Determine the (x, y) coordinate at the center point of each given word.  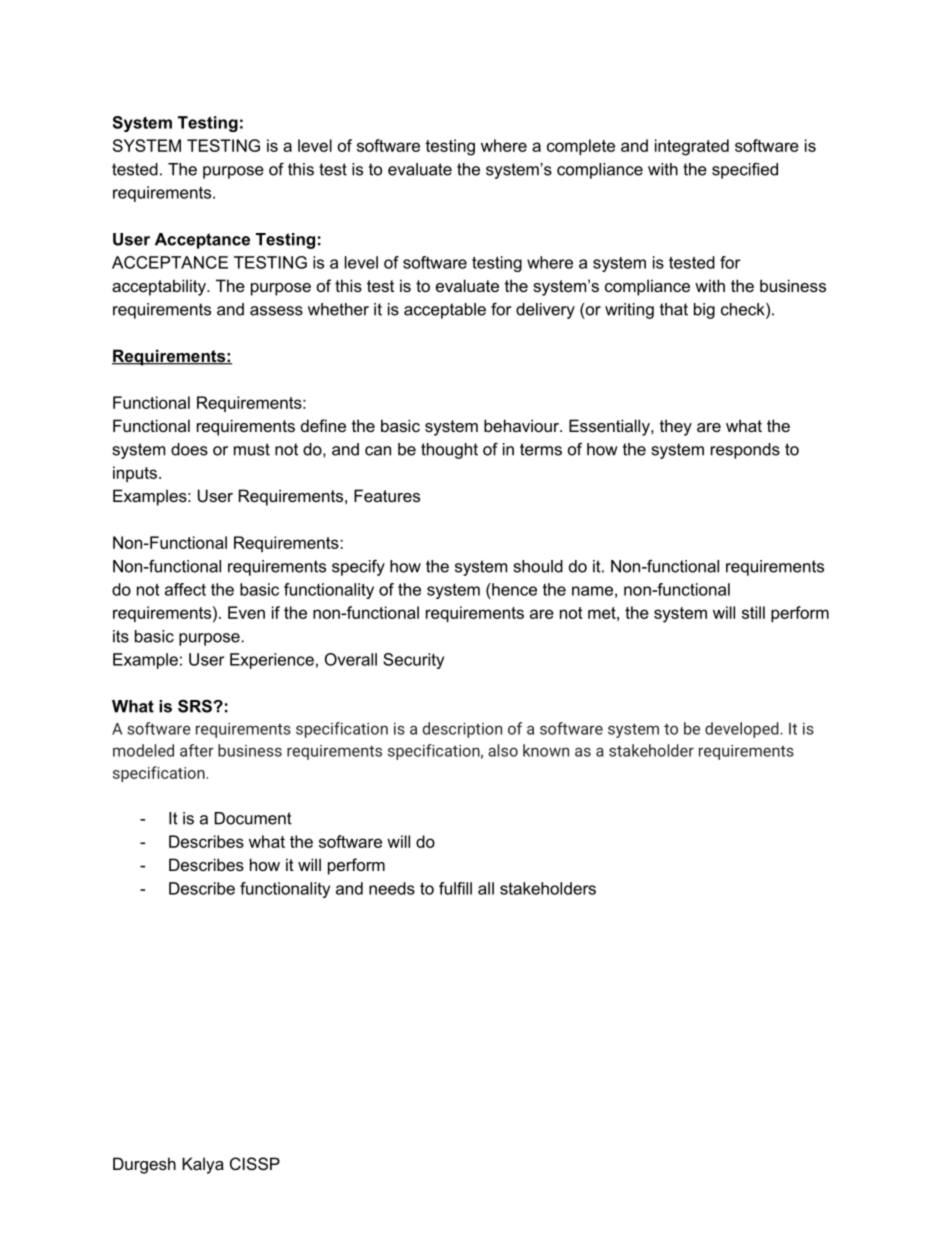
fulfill (455, 888)
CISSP (255, 1163)
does (189, 449)
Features (387, 495)
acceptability (160, 287)
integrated (692, 147)
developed (742, 730)
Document (253, 818)
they (676, 427)
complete (581, 147)
